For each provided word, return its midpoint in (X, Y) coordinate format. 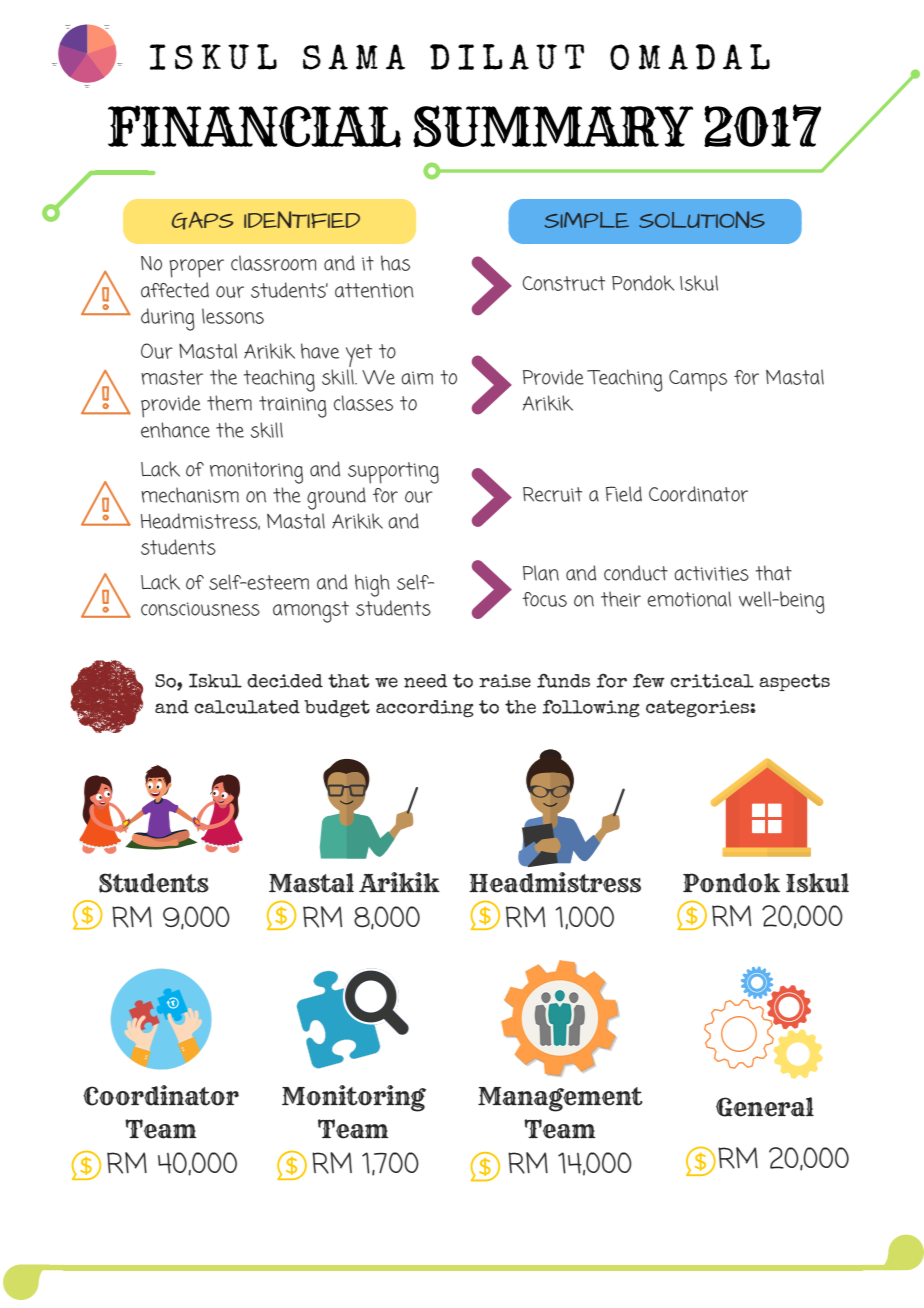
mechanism (190, 495)
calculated (247, 707)
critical (712, 681)
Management (560, 1099)
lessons (233, 316)
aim (417, 378)
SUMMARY (553, 126)
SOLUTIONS (702, 219)
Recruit (552, 494)
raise (505, 681)
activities (711, 573)
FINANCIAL (254, 126)
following (591, 709)
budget (337, 709)
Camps (698, 380)
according (425, 709)
